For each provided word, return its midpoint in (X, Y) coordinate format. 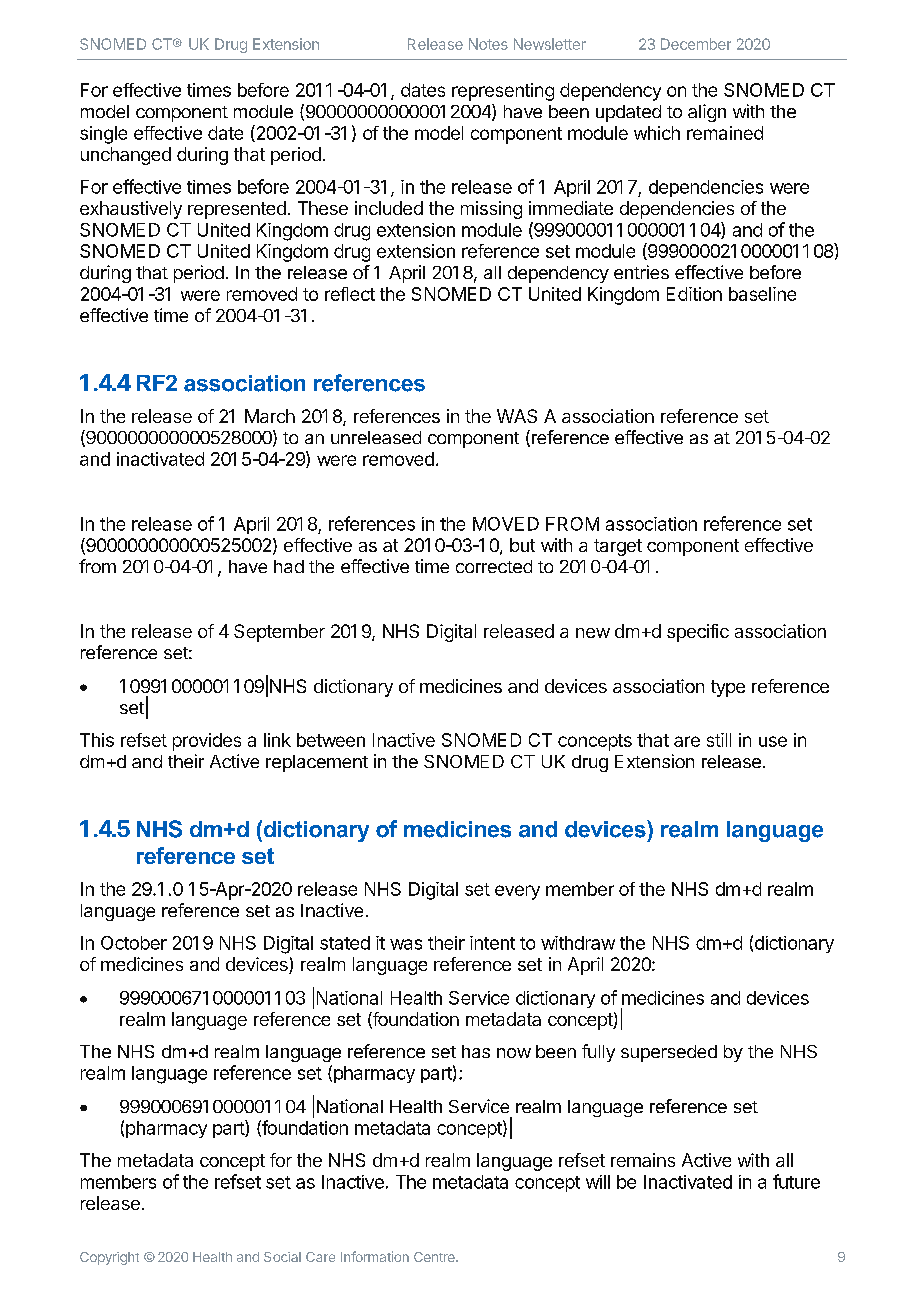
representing (503, 92)
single (103, 135)
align (707, 113)
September (279, 633)
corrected (494, 566)
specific (698, 633)
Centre (435, 1257)
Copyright (109, 1258)
